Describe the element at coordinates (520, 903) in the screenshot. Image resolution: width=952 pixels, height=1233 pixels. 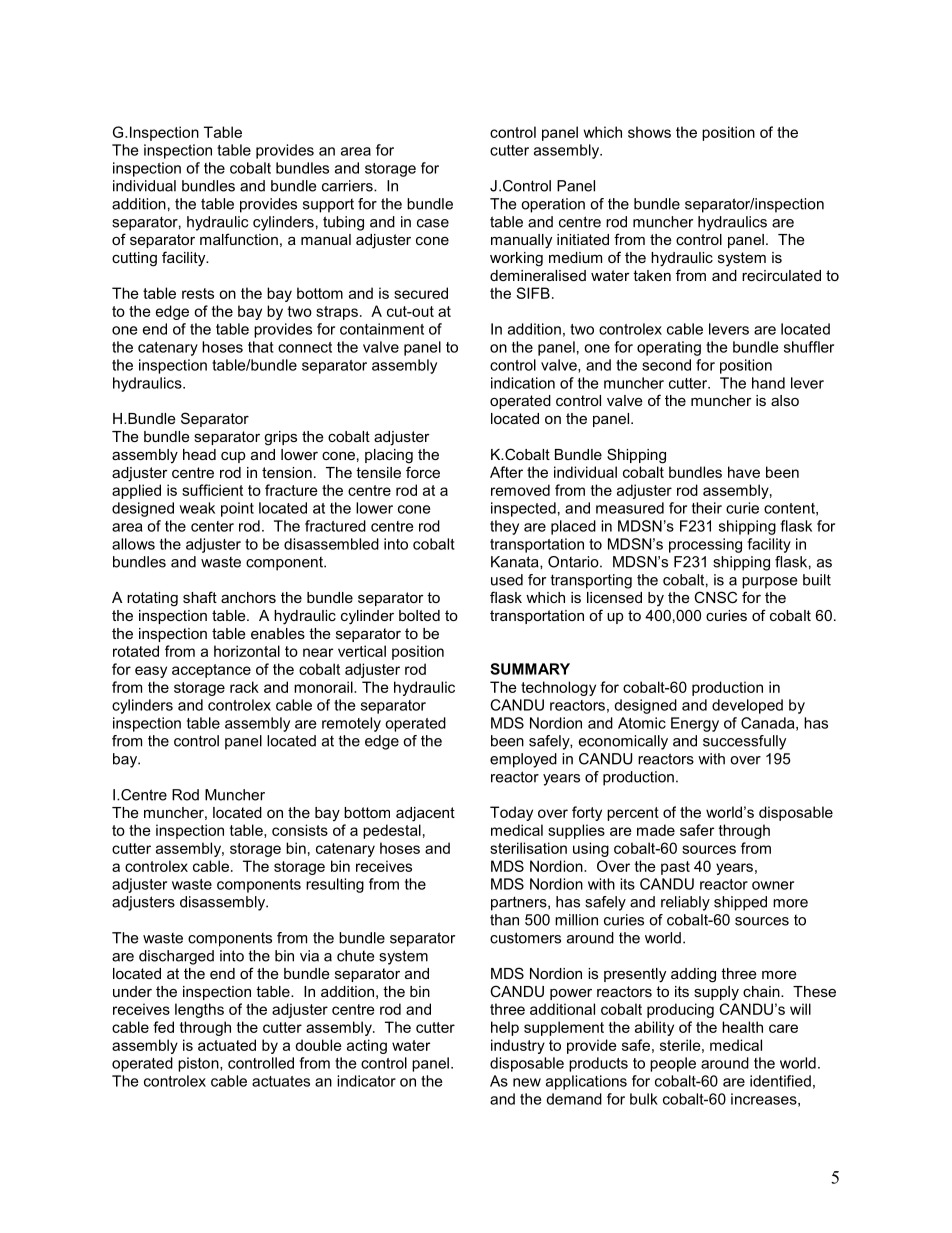
I see `partners` at that location.
